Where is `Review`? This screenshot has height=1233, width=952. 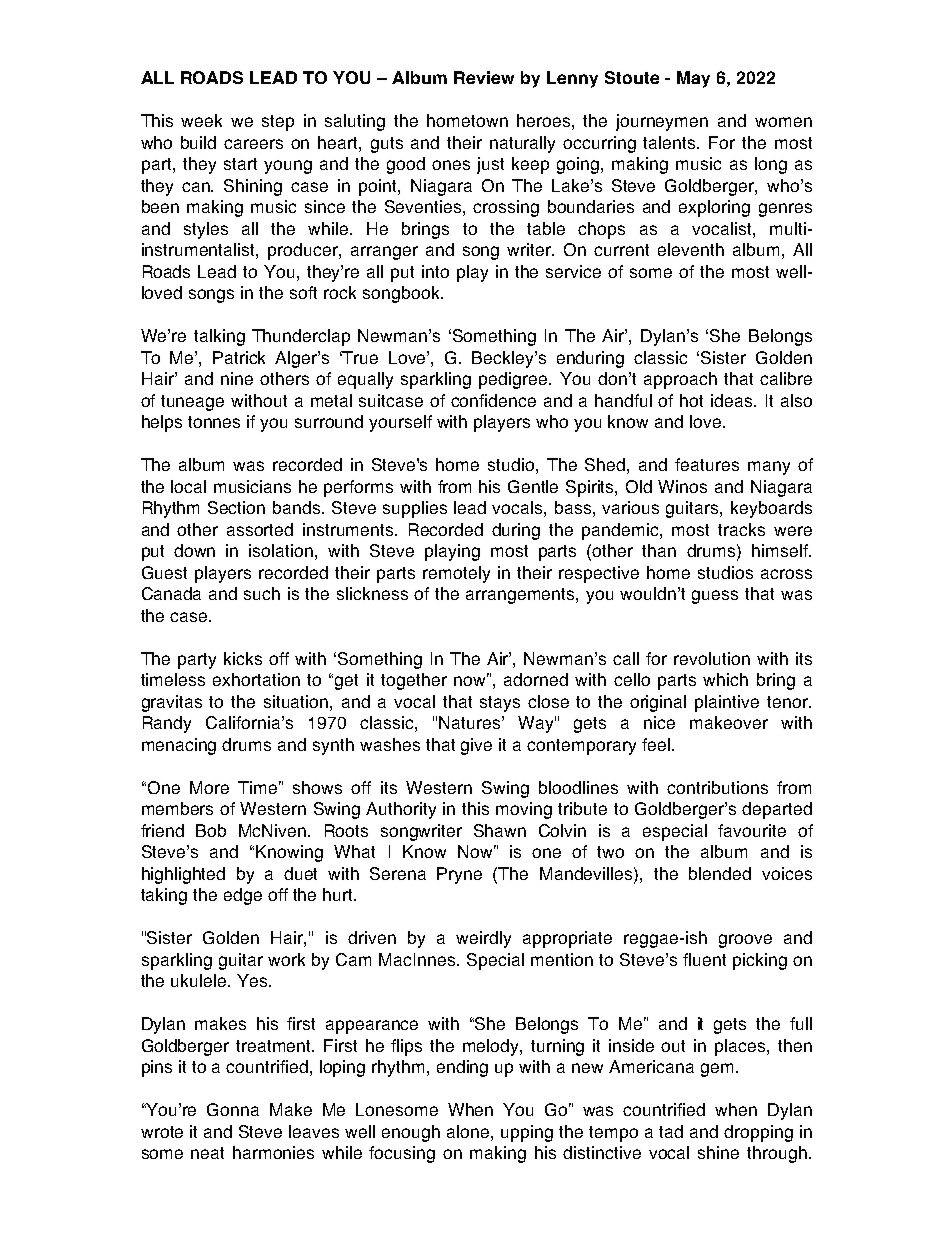
Review is located at coordinates (484, 77).
